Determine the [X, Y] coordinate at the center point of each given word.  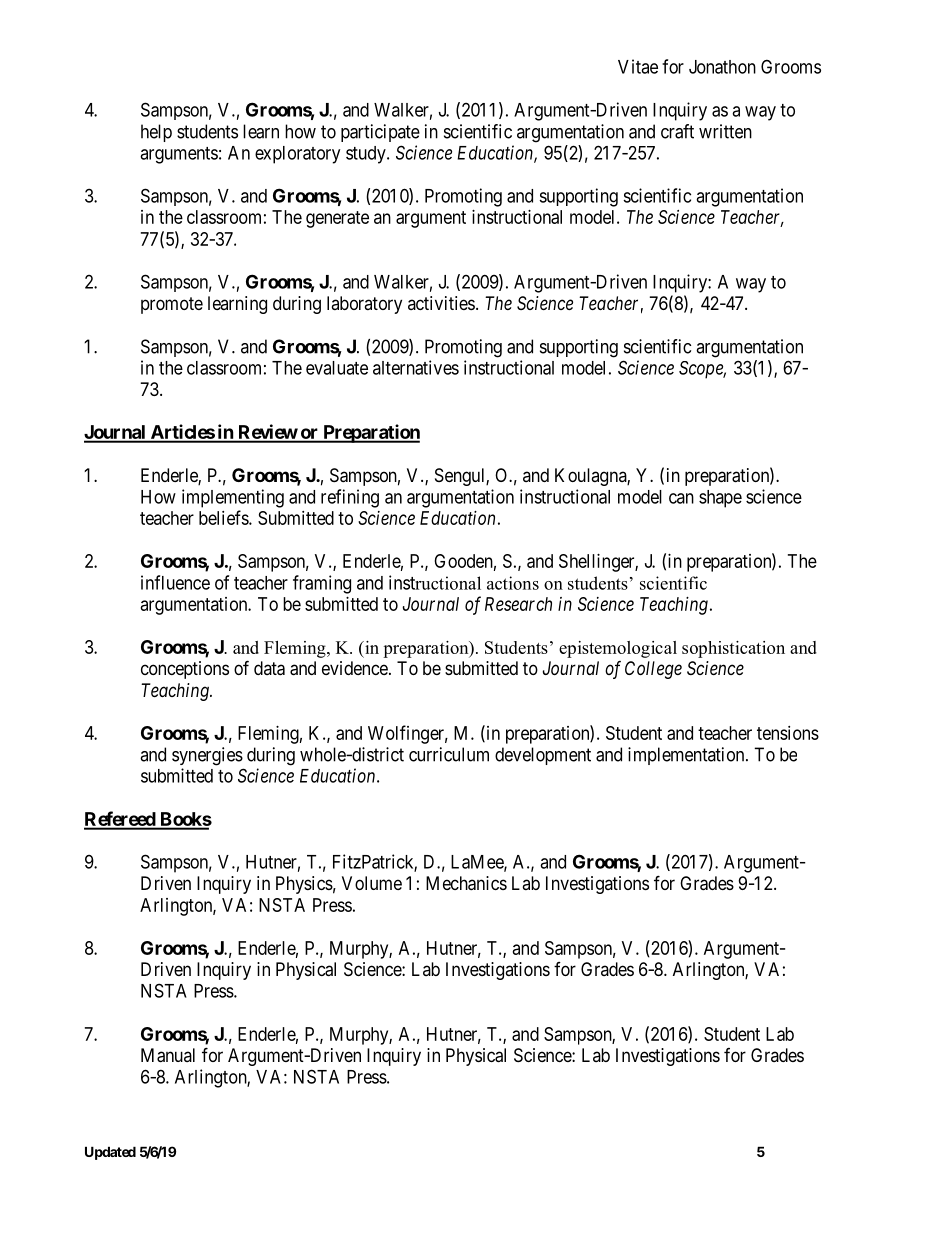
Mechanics [466, 883]
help [156, 133]
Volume [372, 883]
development [543, 756]
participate [380, 133]
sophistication [733, 649]
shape [720, 499]
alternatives [416, 367]
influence [175, 582]
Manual [168, 1055]
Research [518, 604]
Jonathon [722, 67]
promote [172, 305]
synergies [207, 756]
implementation [687, 756]
